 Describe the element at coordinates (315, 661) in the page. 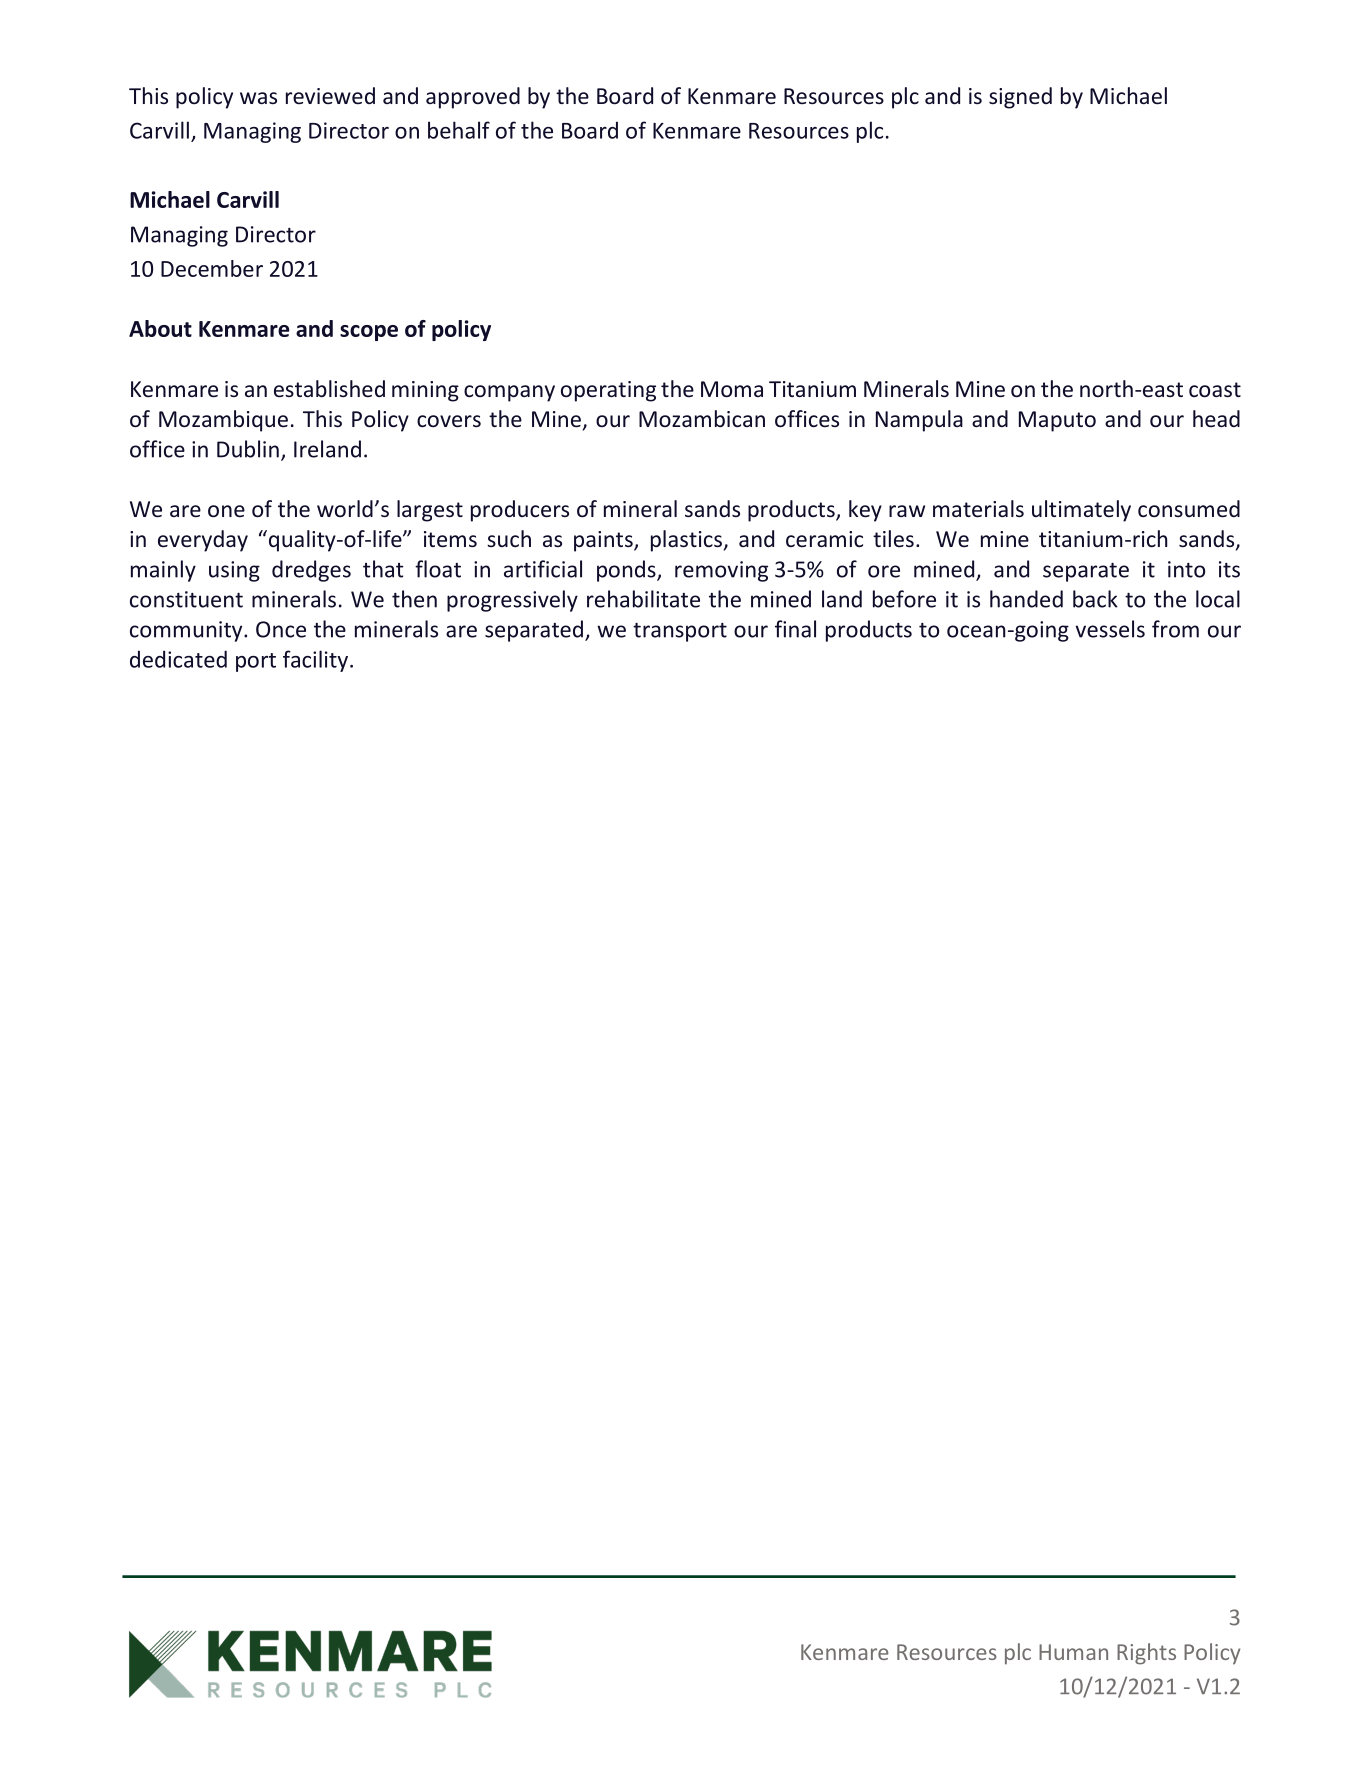

I see `facility` at that location.
